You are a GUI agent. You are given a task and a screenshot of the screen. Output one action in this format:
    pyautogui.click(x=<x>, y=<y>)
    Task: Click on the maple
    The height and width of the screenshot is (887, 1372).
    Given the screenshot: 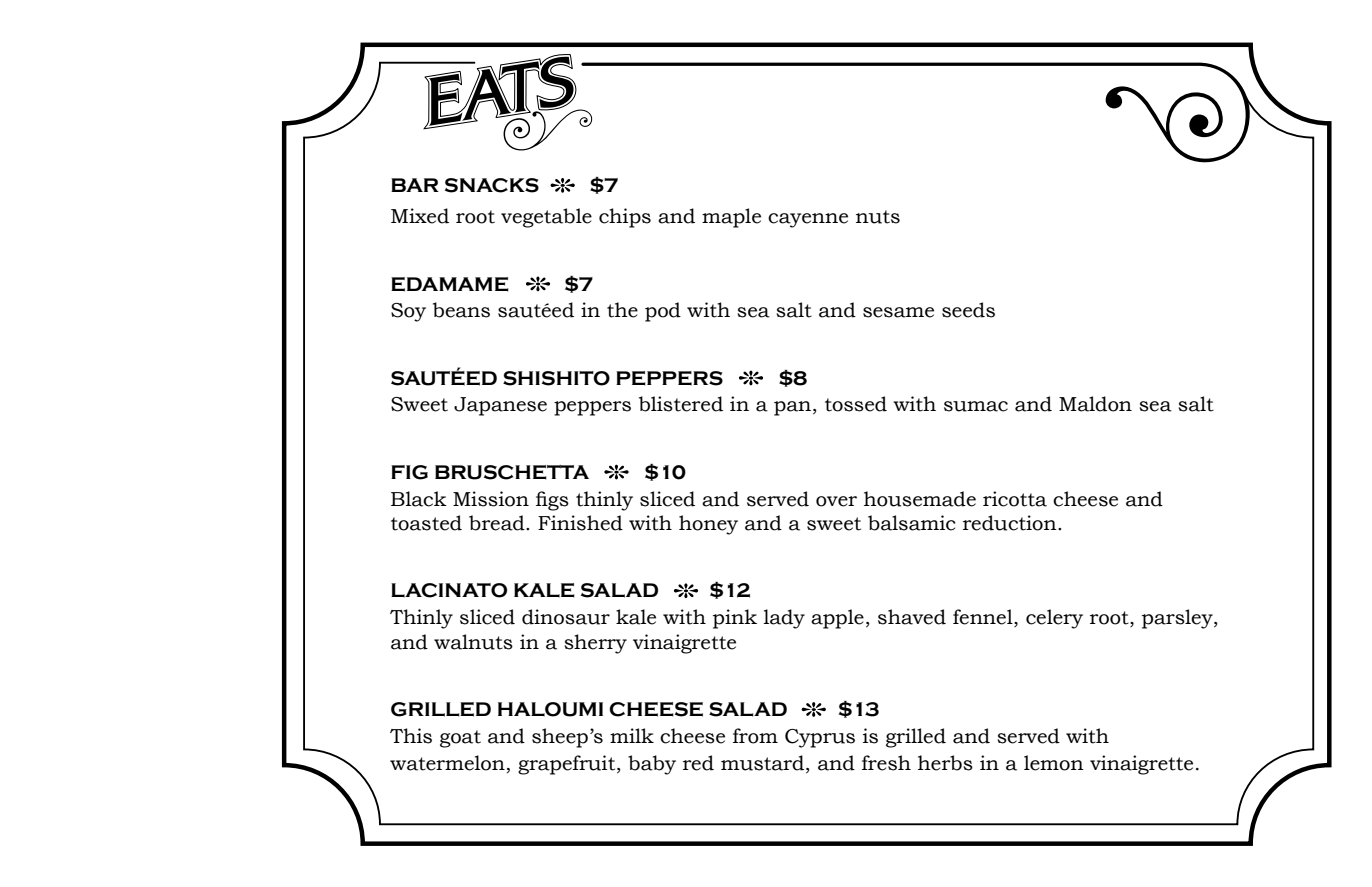 What is the action you would take?
    pyautogui.click(x=731, y=218)
